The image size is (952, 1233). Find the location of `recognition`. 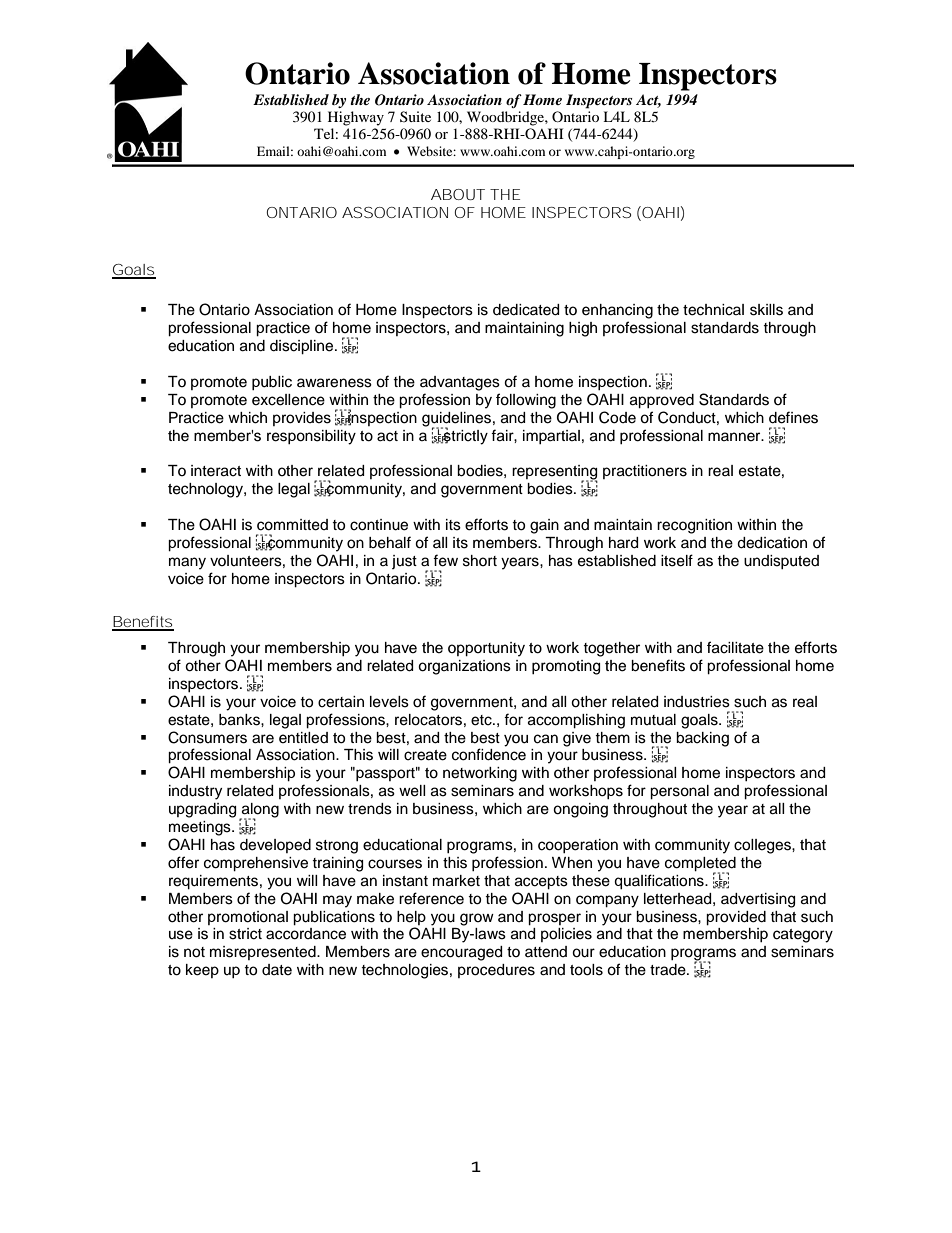

recognition is located at coordinates (694, 526).
